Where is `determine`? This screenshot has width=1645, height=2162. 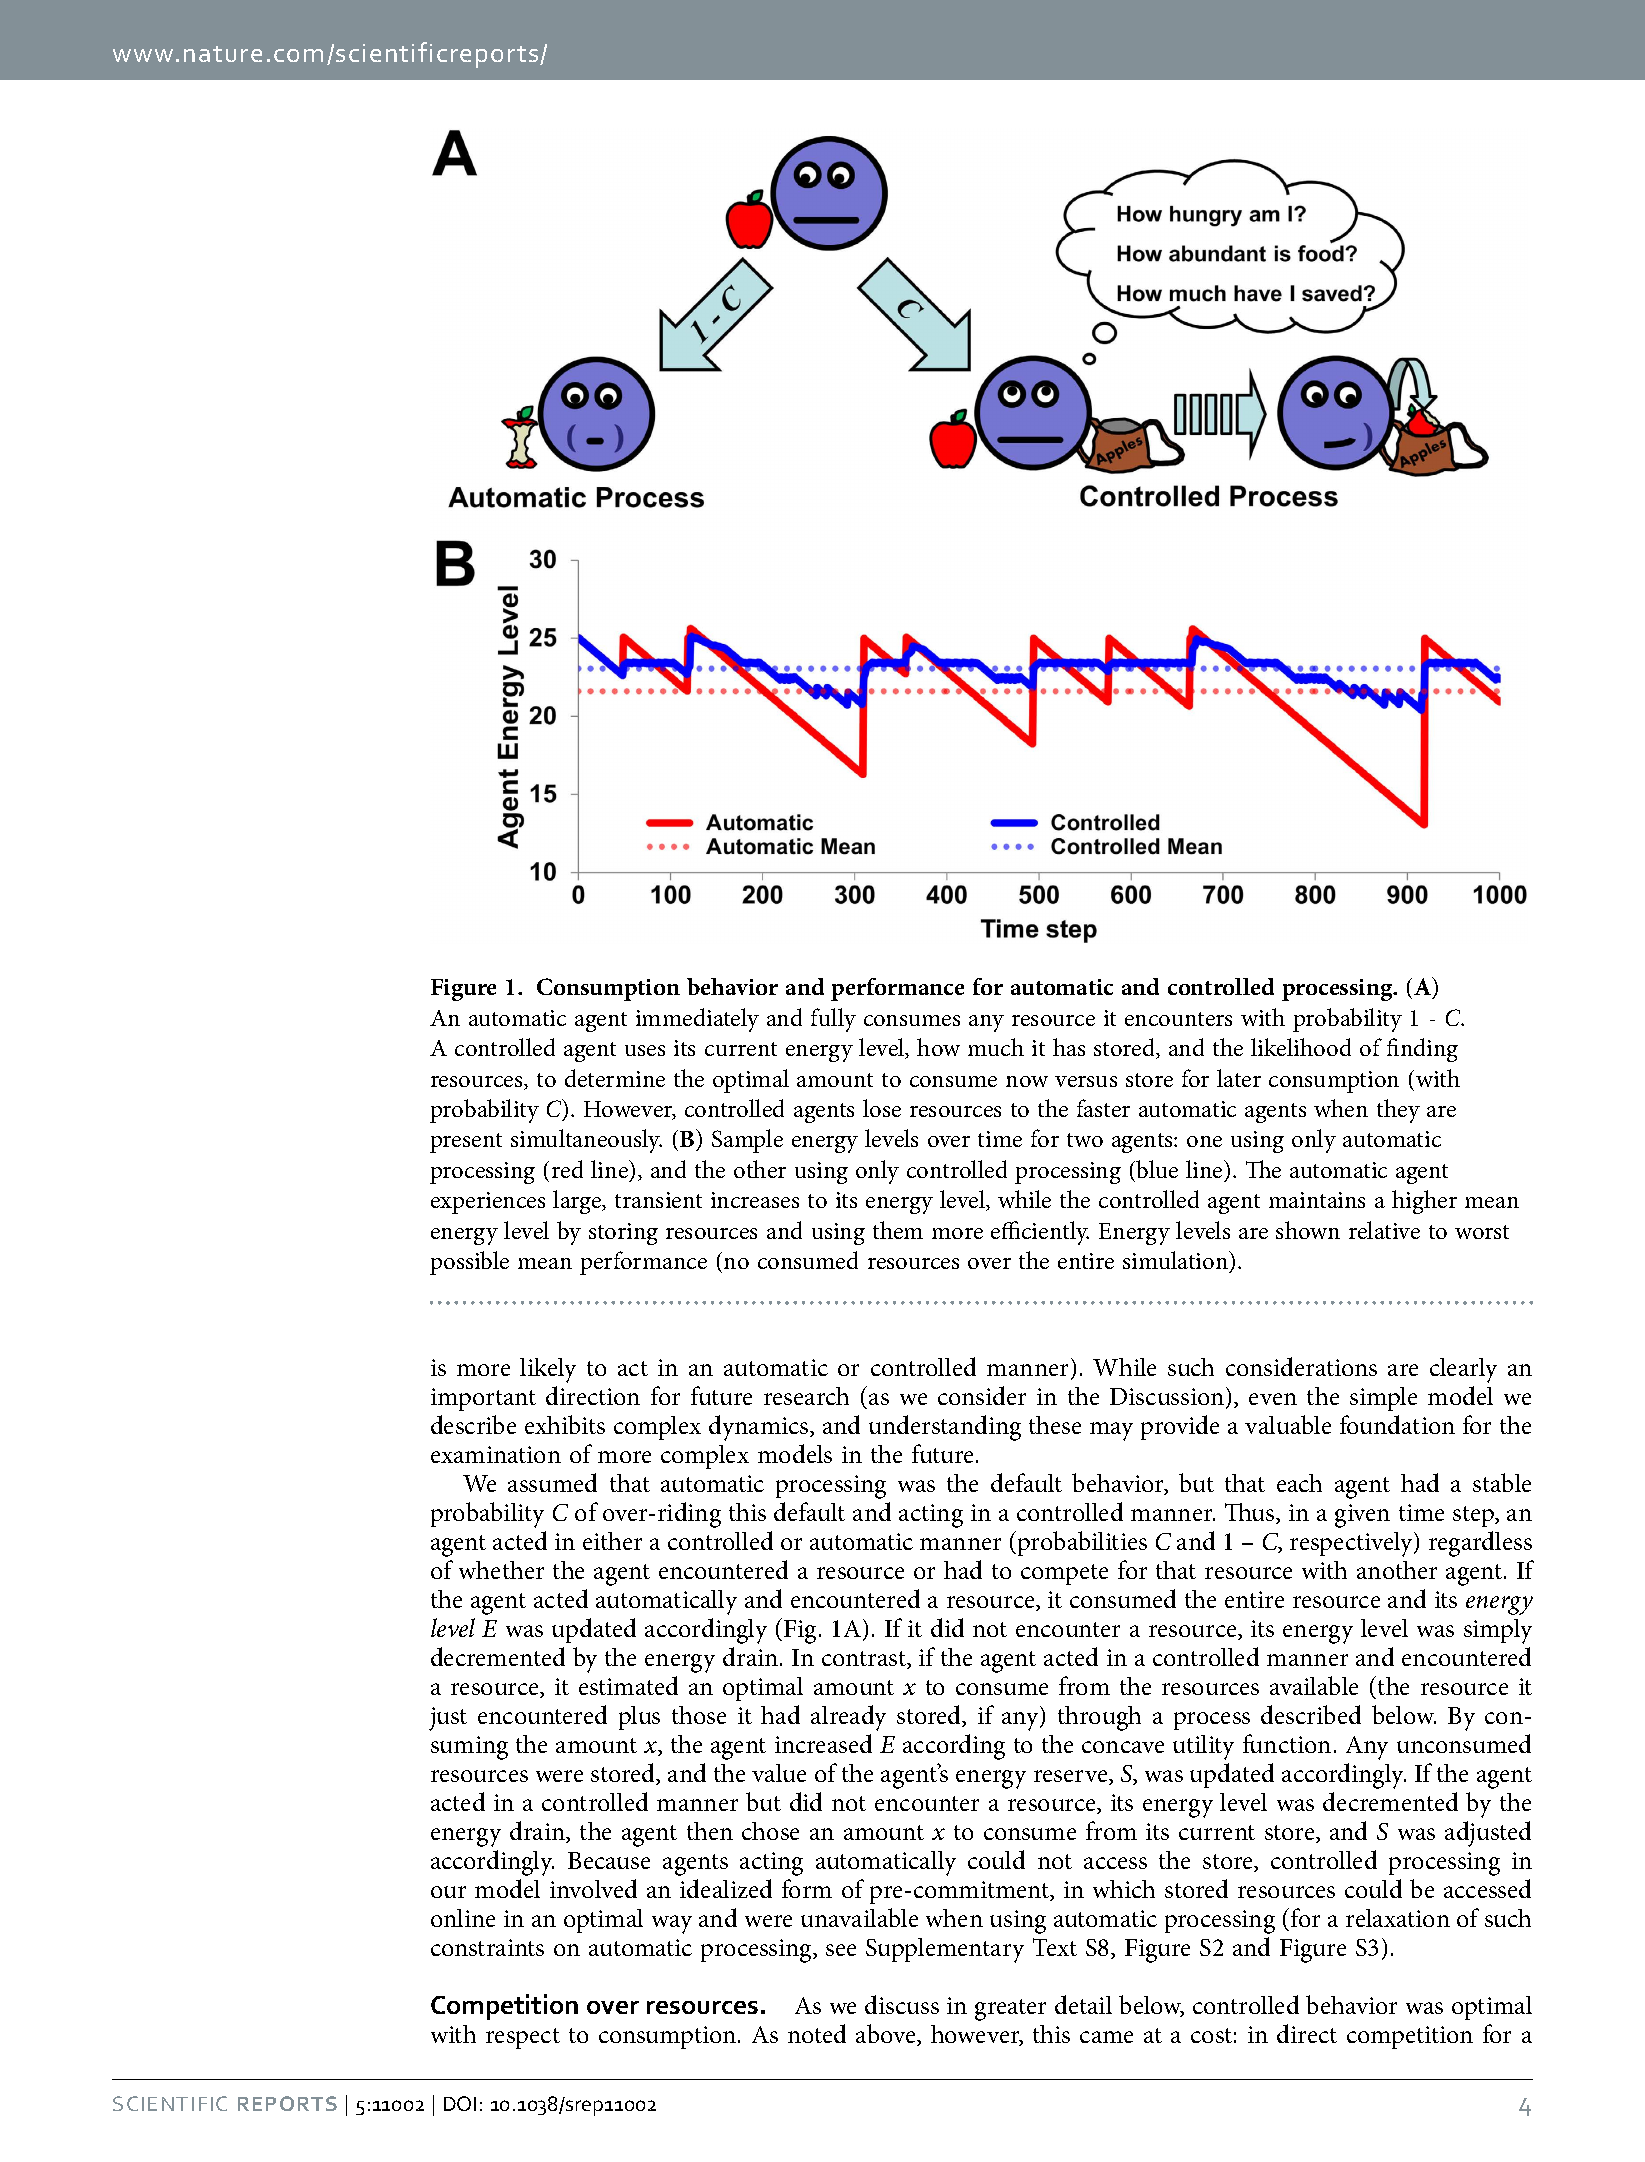
determine is located at coordinates (615, 1078).
